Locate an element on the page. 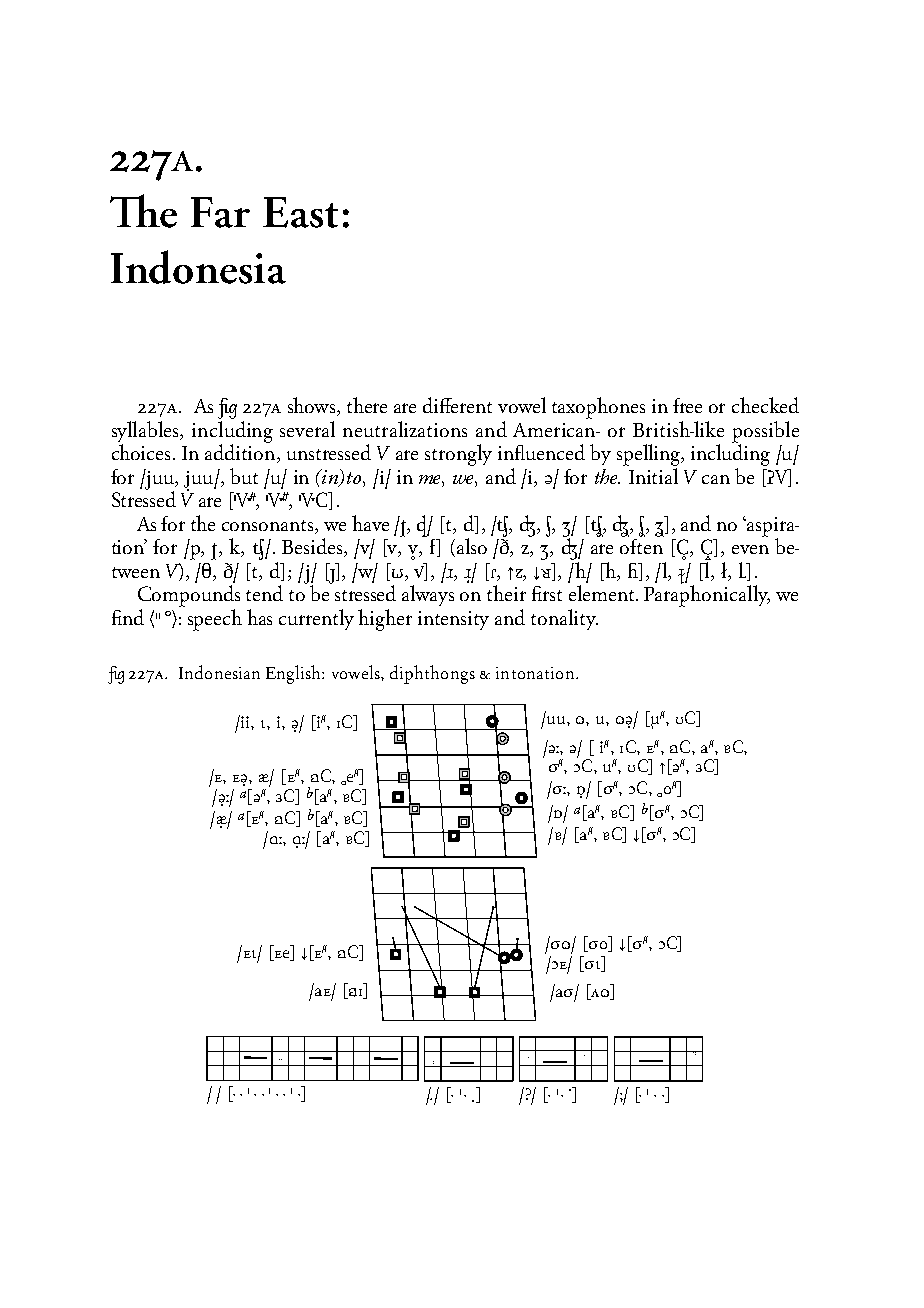  checked is located at coordinates (765, 405).
